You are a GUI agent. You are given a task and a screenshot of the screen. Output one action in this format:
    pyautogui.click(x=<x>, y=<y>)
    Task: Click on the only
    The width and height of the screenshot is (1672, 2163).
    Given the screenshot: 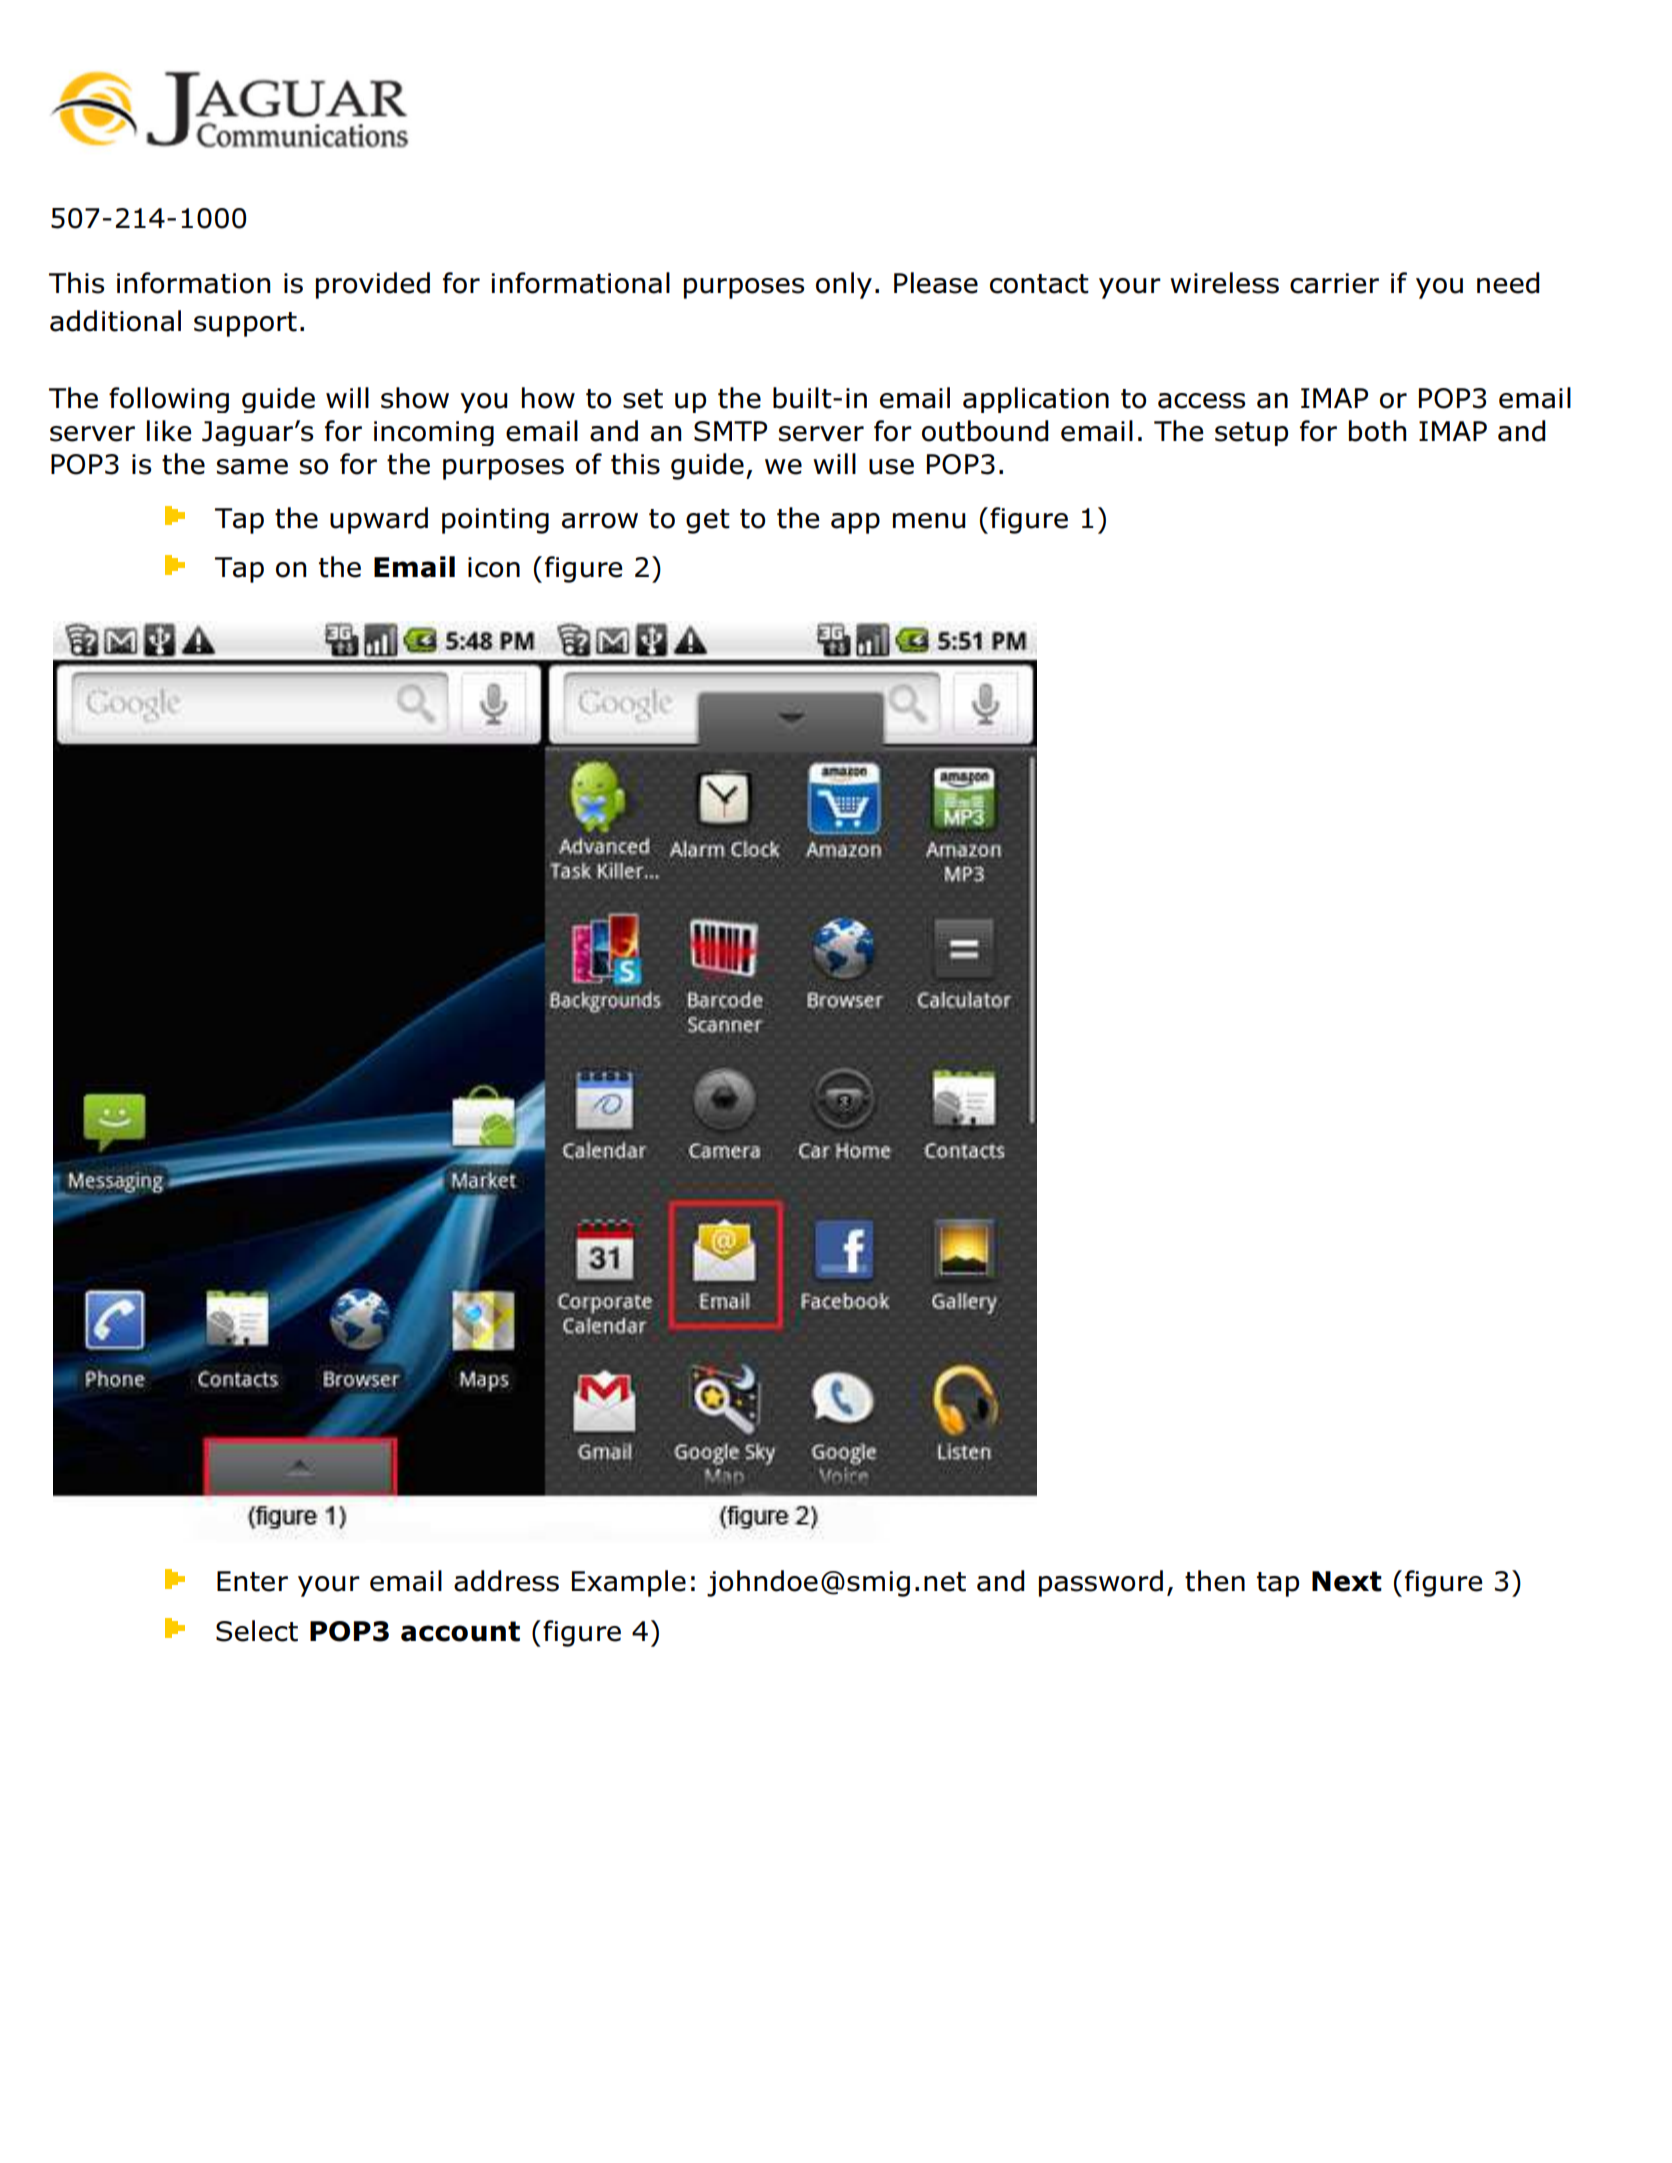 What is the action you would take?
    pyautogui.click(x=844, y=285)
